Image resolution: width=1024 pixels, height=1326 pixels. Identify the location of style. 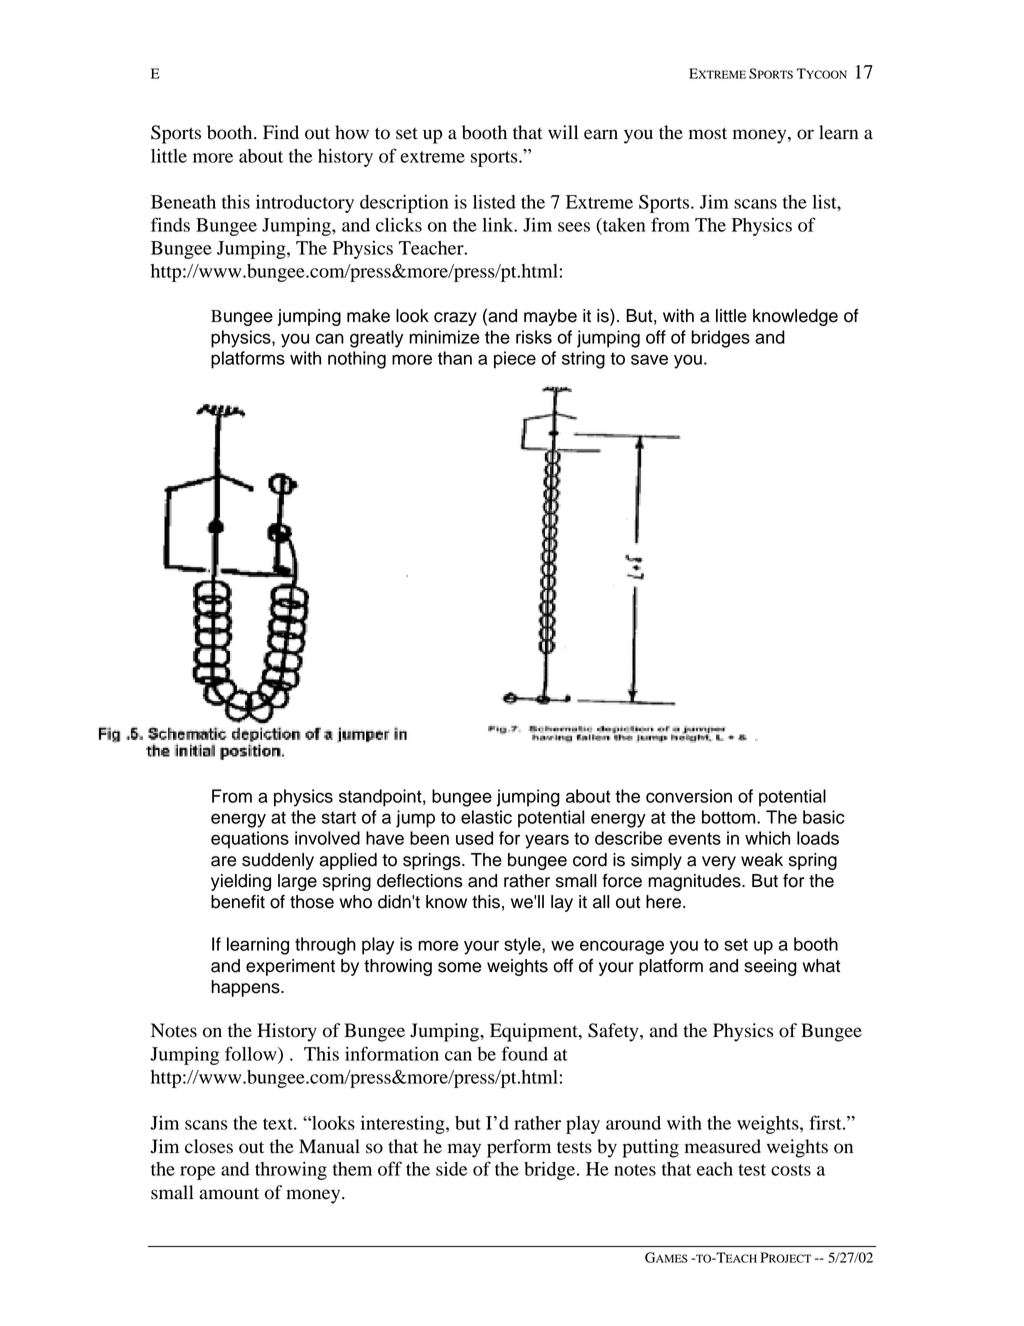
(523, 946).
